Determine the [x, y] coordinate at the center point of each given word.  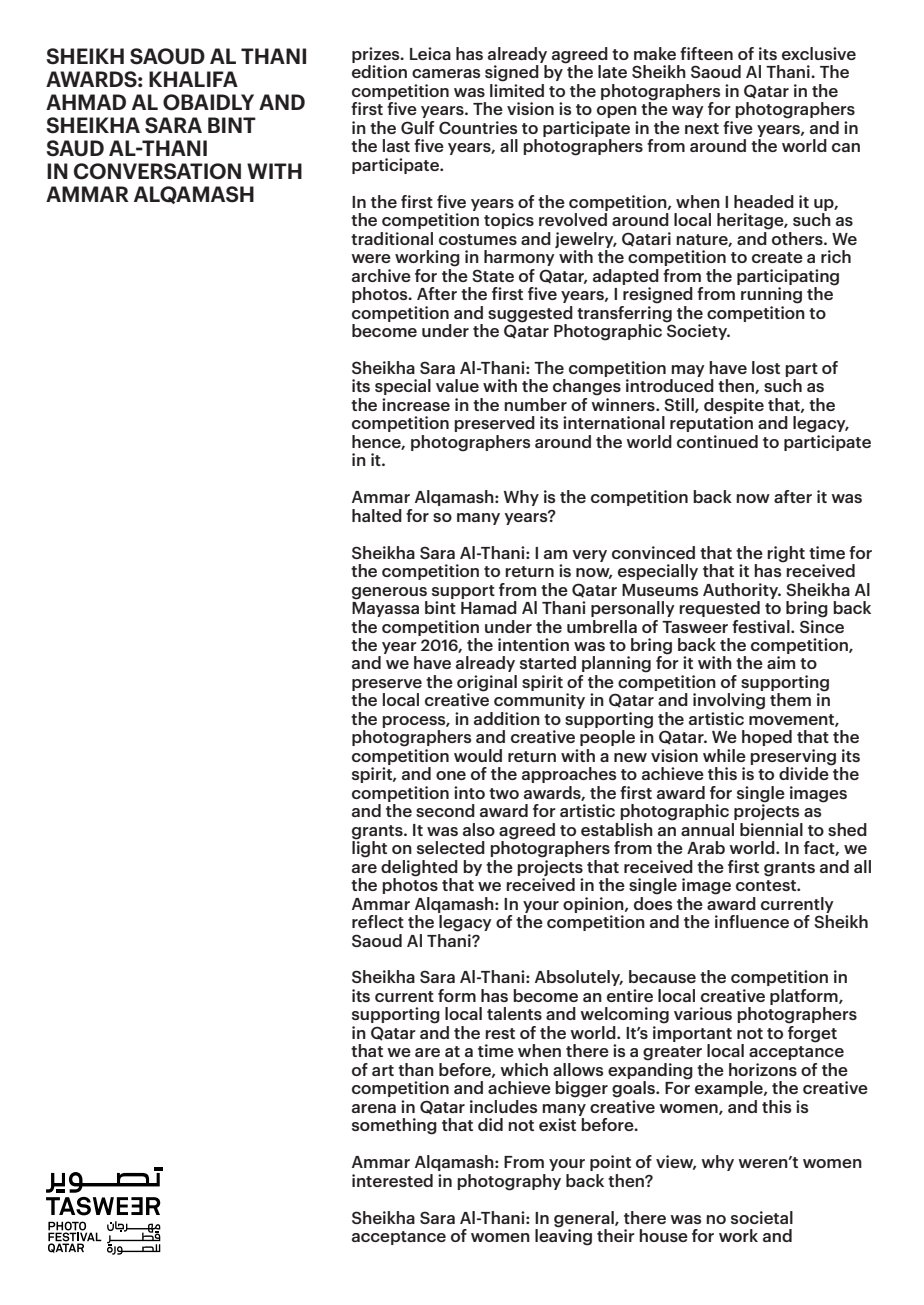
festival [762, 626]
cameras [446, 73]
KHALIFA [193, 79]
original [487, 684]
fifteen [706, 53]
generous [389, 593]
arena [374, 1108]
